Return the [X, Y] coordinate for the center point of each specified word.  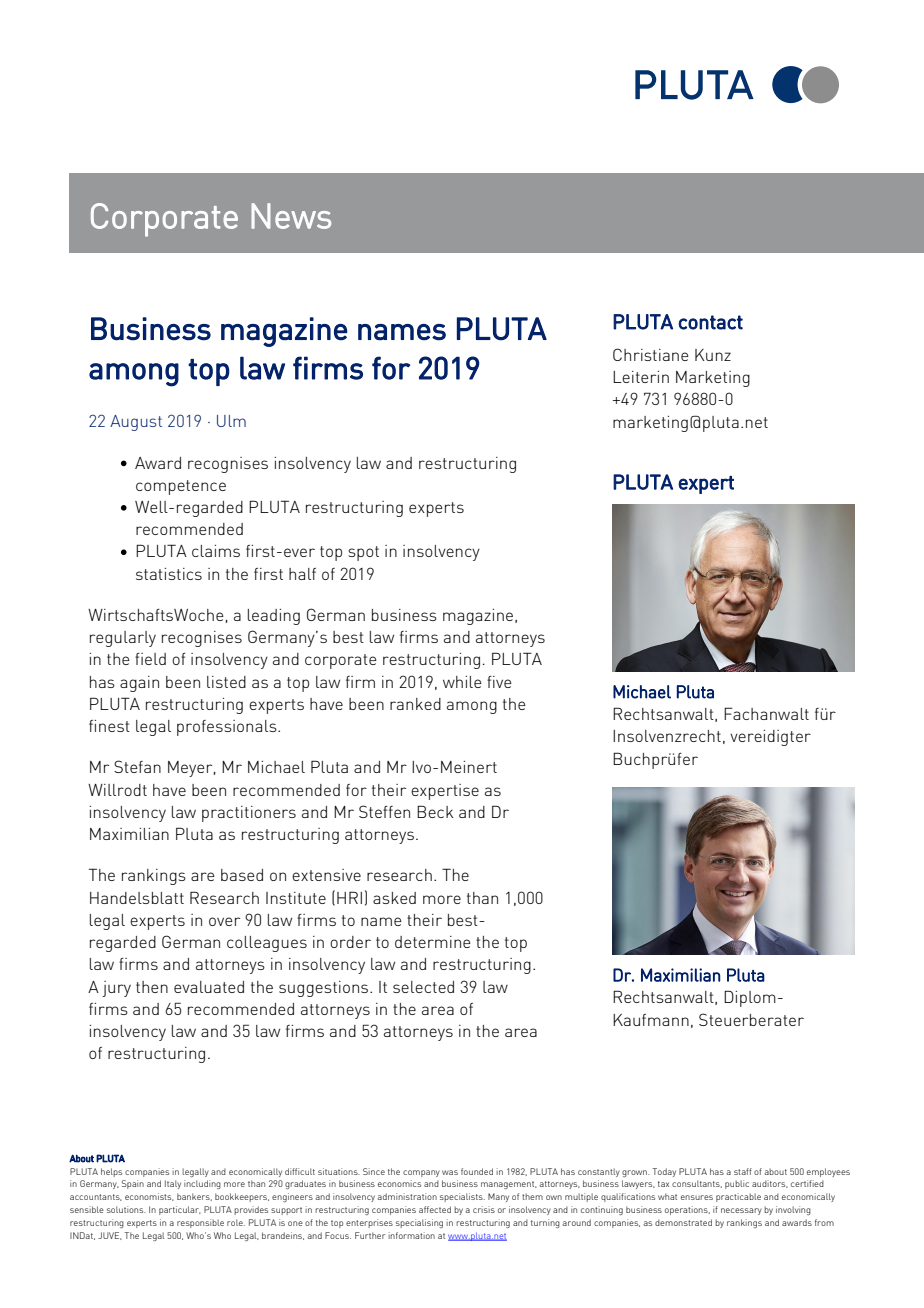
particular [180, 1210]
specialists [462, 1197]
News [291, 216]
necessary [741, 1211]
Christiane [651, 354]
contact [710, 322]
